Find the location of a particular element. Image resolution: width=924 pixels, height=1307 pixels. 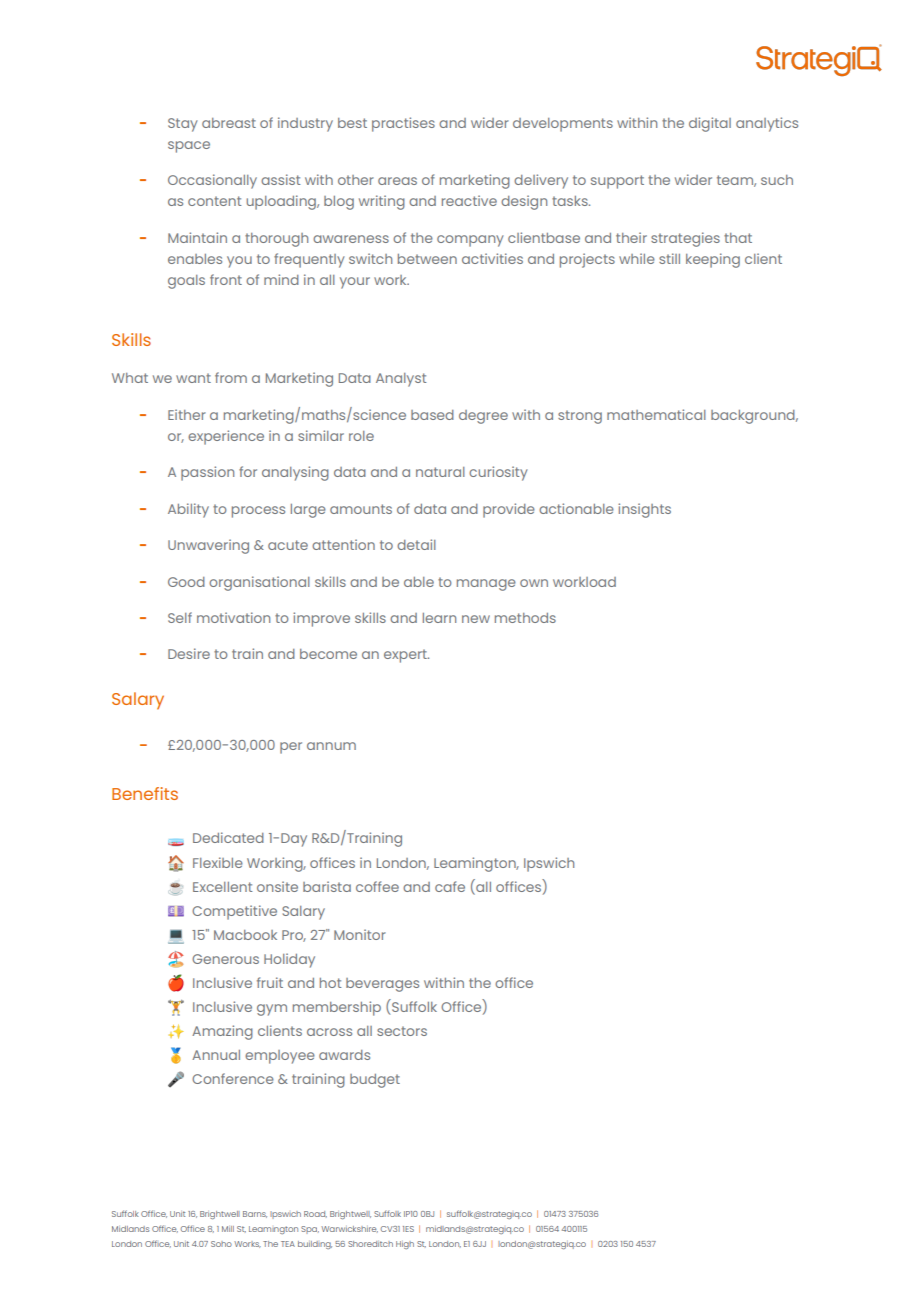

space is located at coordinates (189, 147).
